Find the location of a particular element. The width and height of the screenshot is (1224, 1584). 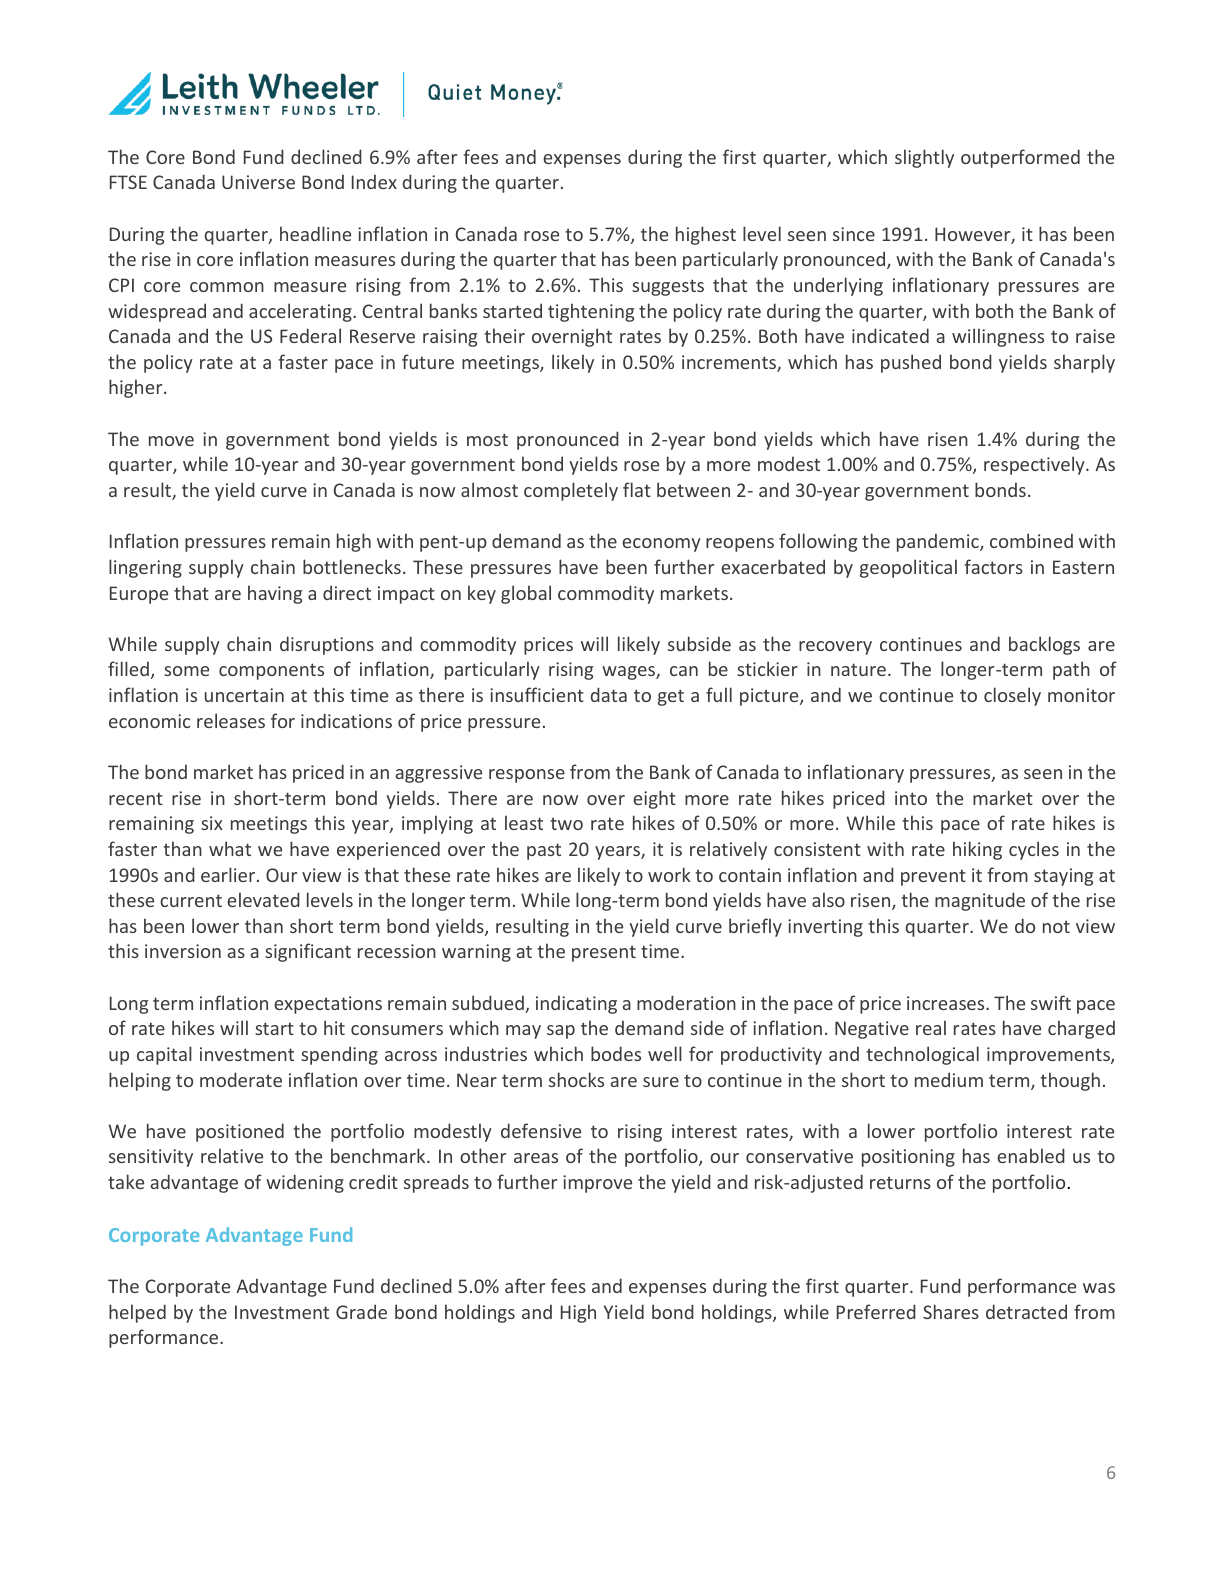

helped is located at coordinates (137, 1313).
